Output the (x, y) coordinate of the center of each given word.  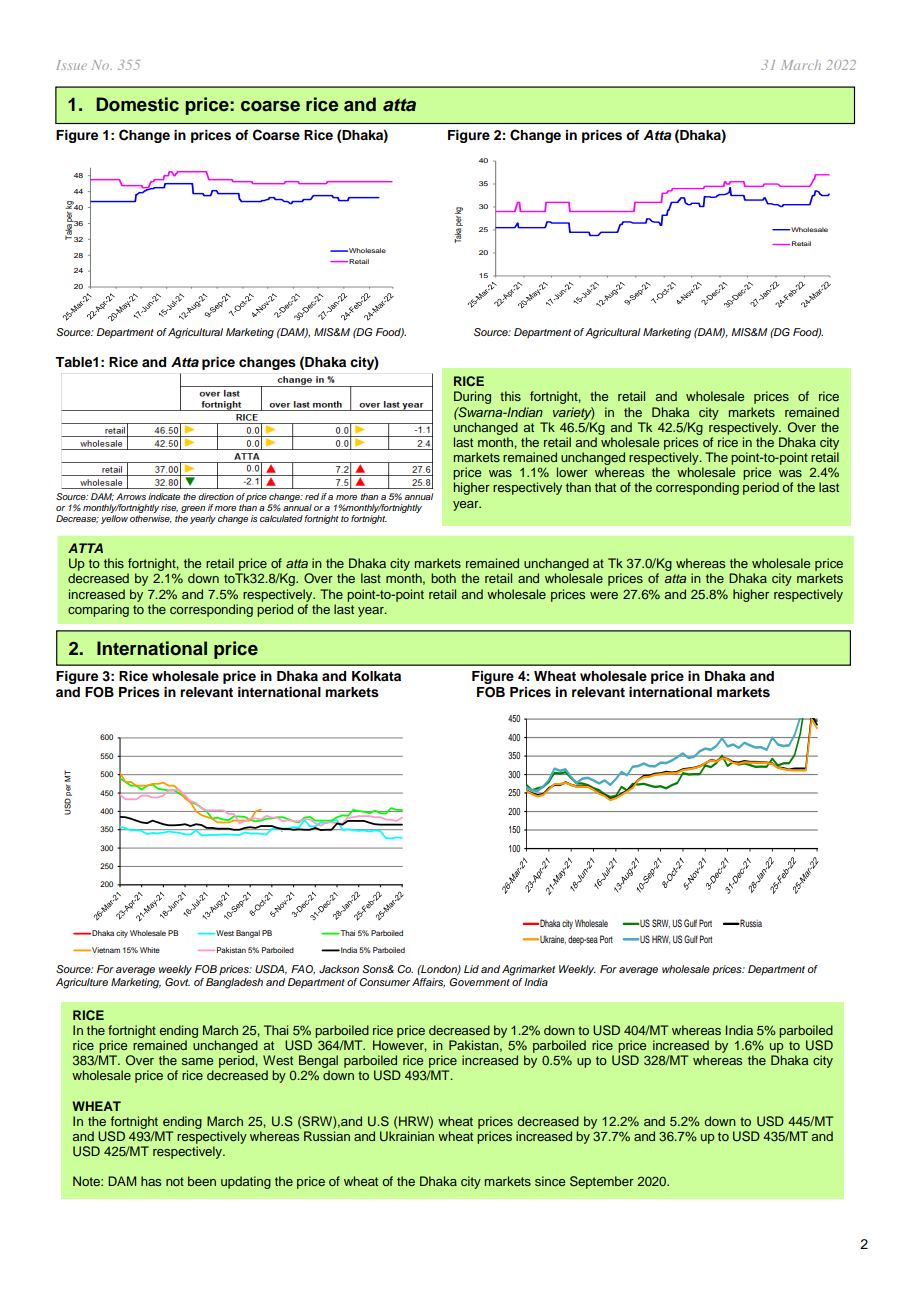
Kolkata (376, 676)
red (312, 496)
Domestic (137, 104)
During (472, 397)
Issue (71, 65)
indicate (164, 496)
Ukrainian (407, 1136)
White (150, 950)
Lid (471, 969)
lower (572, 472)
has (151, 1181)
